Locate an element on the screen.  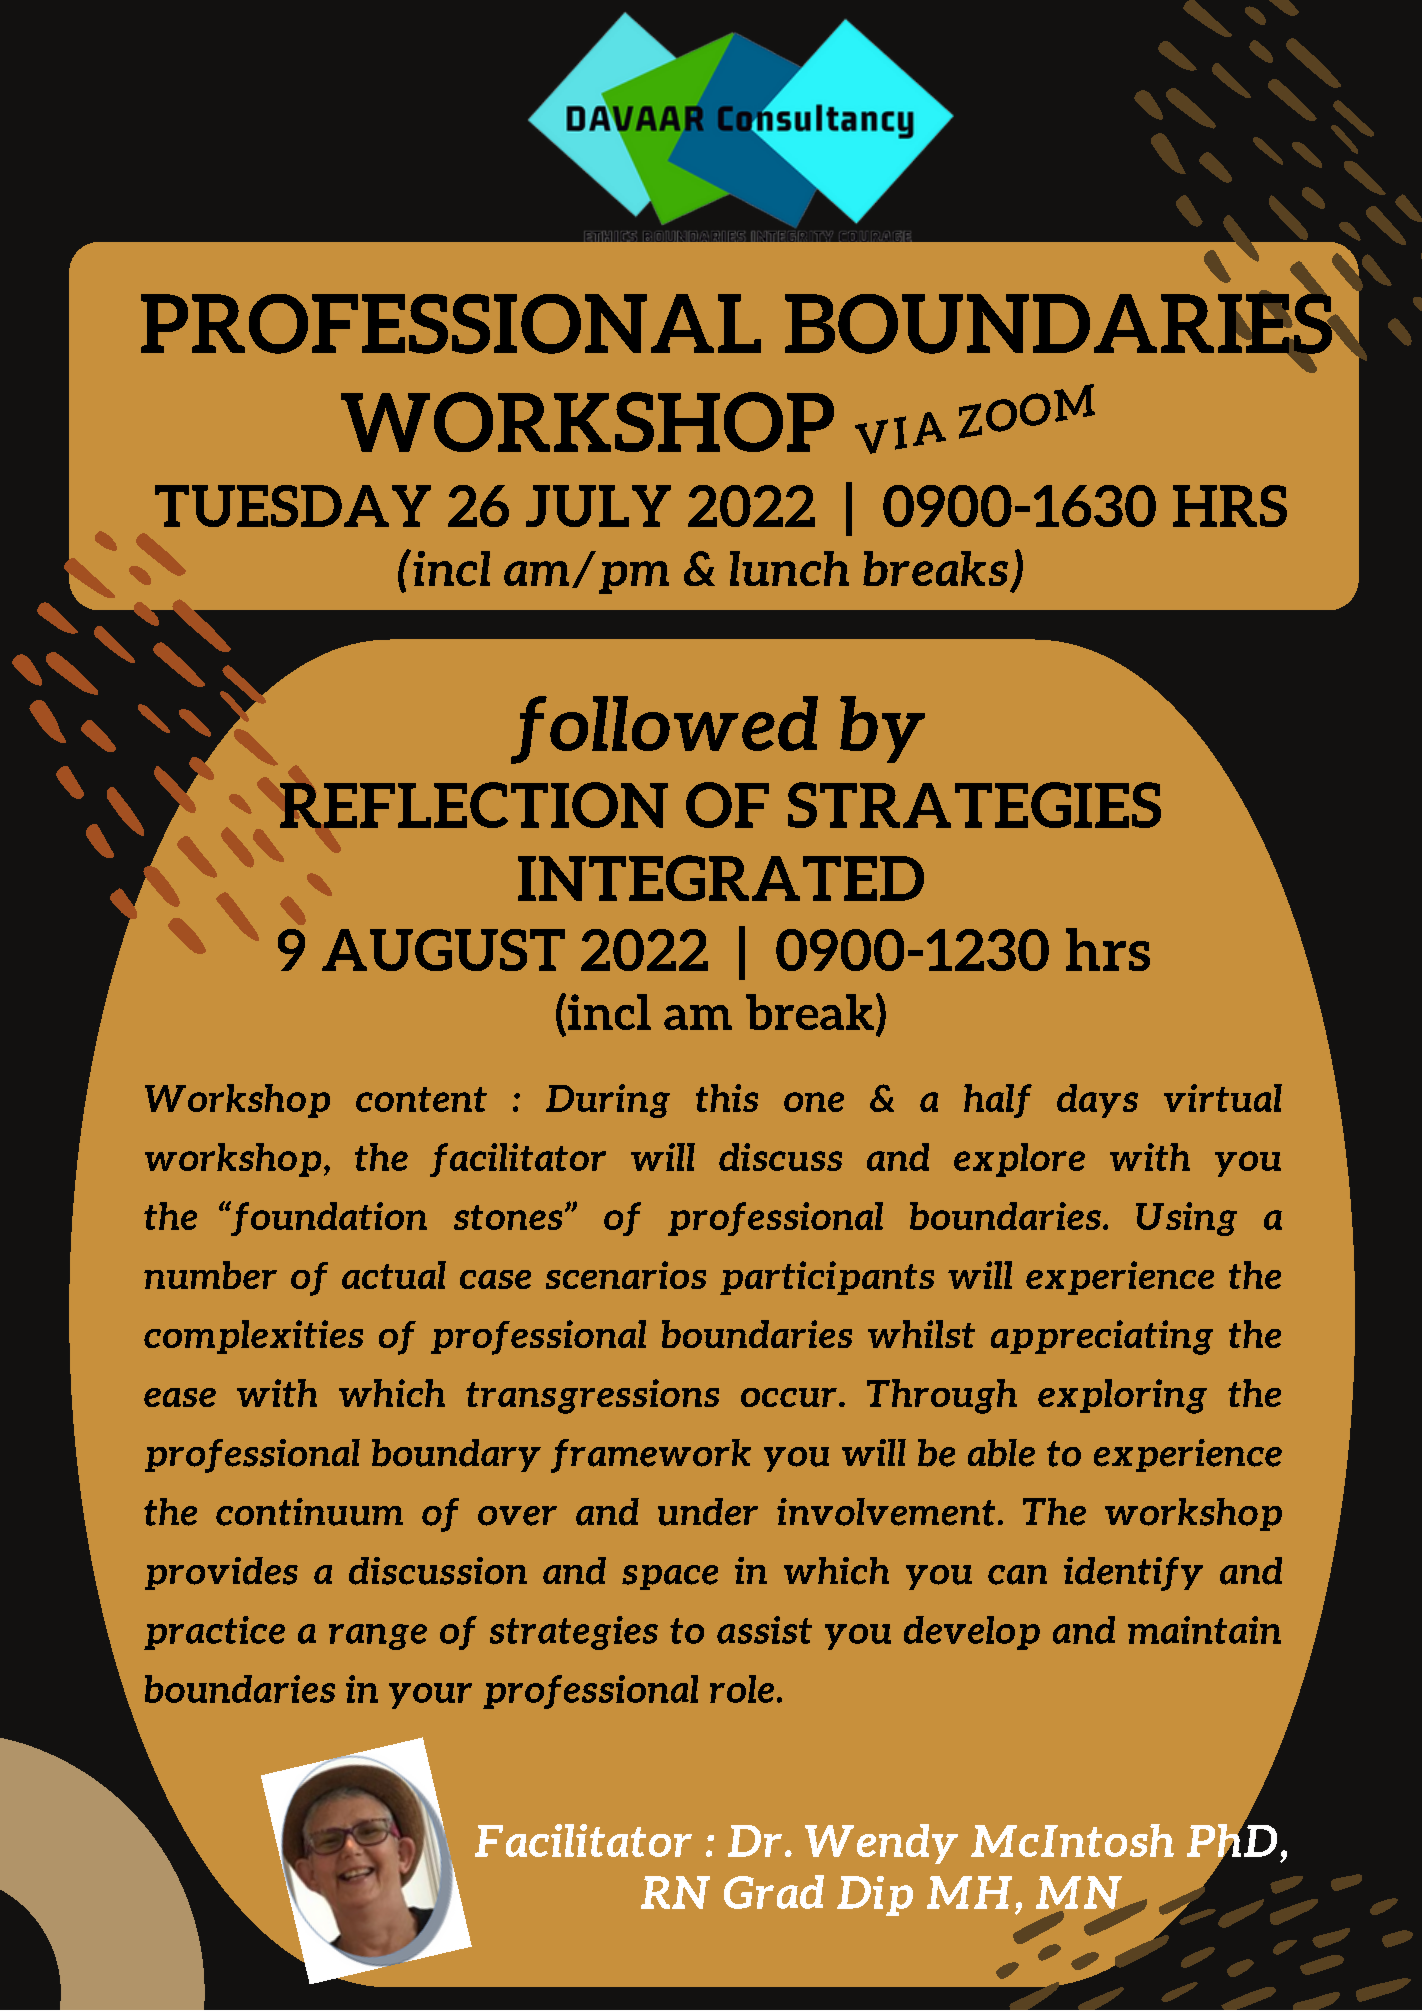
exploring is located at coordinates (1122, 1396).
